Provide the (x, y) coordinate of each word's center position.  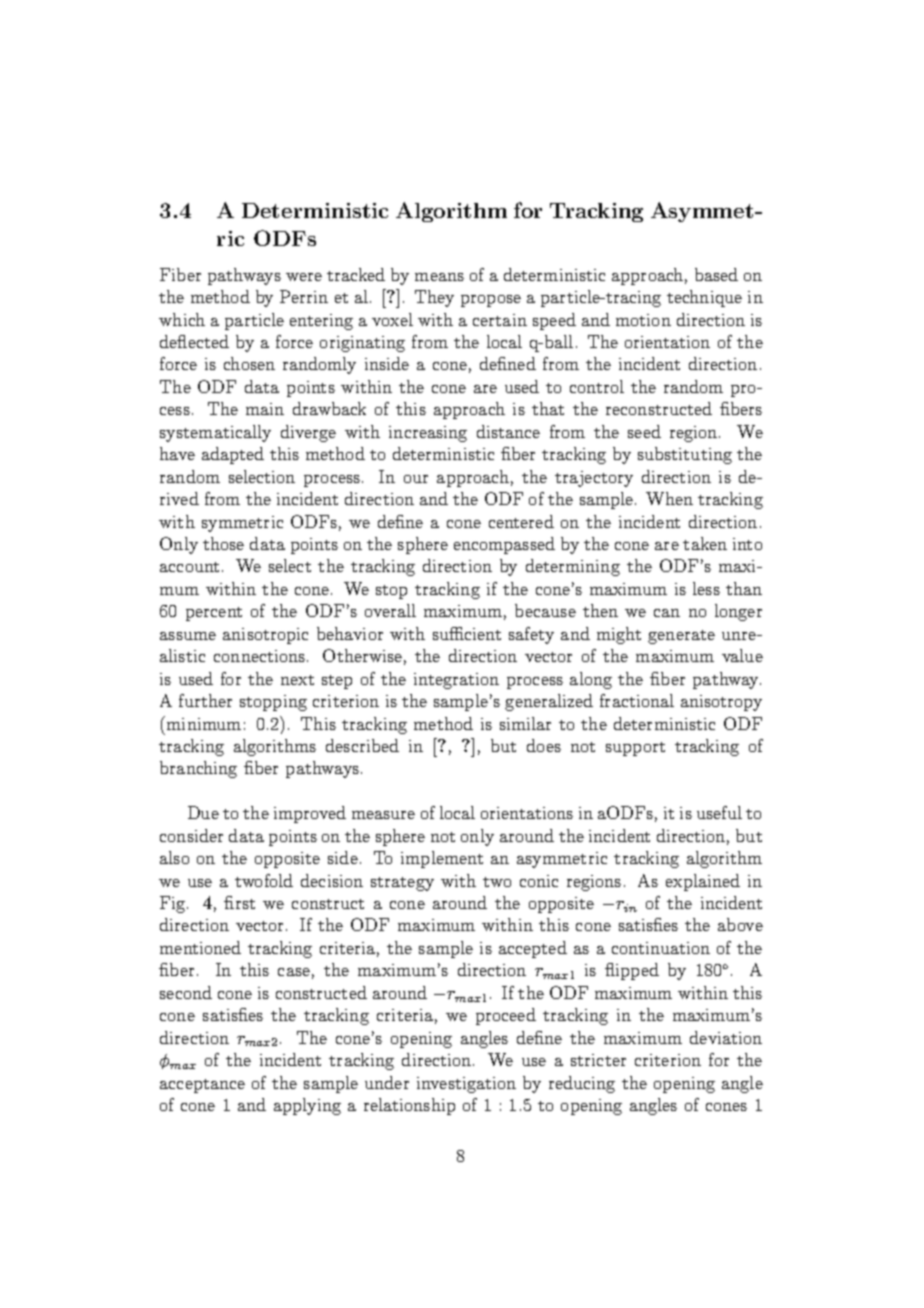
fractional (637, 700)
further (205, 700)
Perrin (304, 296)
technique (704, 298)
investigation (466, 1085)
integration (456, 681)
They (434, 298)
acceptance (202, 1086)
